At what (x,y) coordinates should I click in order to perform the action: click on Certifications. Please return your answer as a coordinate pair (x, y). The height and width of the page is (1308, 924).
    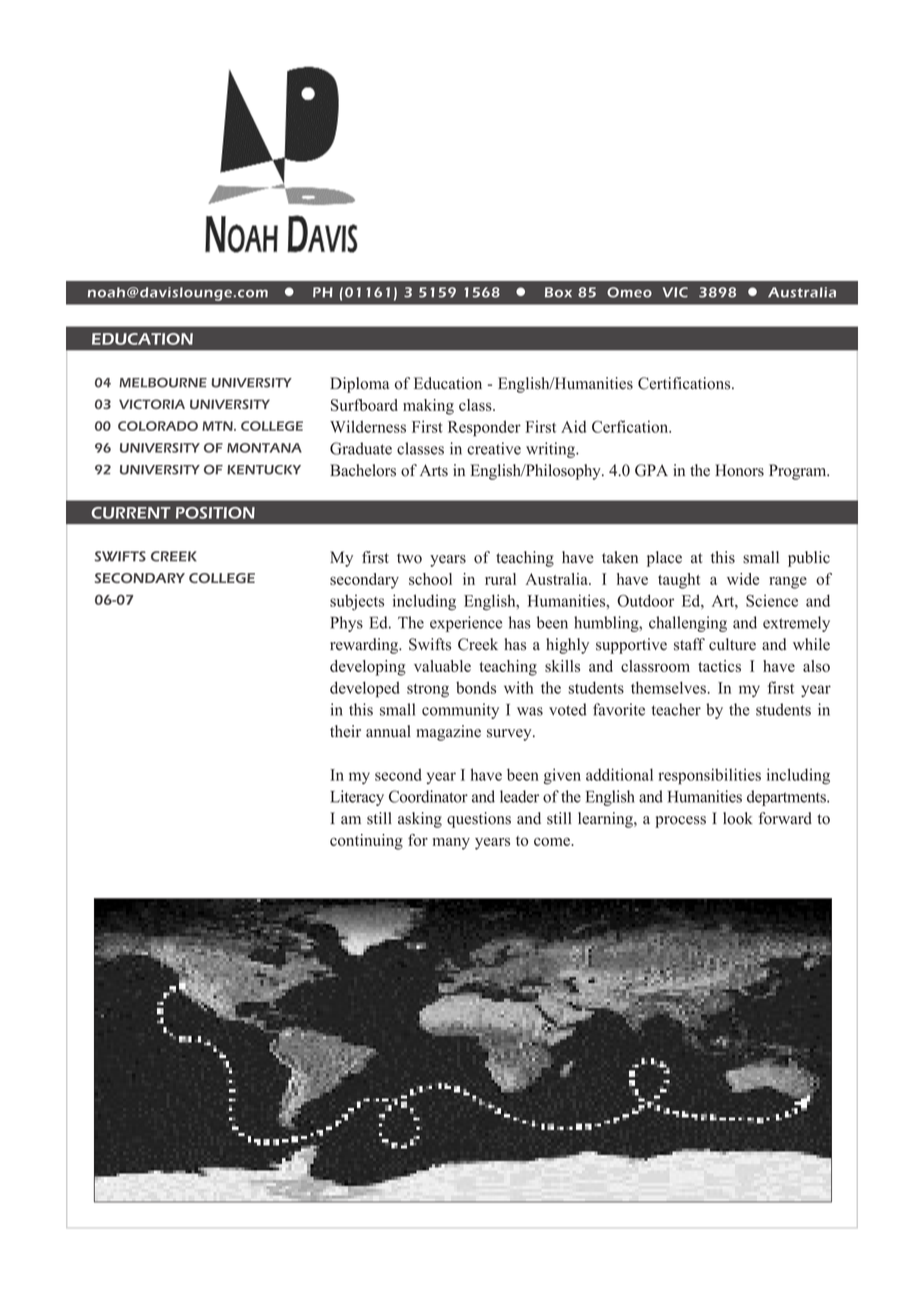
    Looking at the image, I should click on (685, 383).
